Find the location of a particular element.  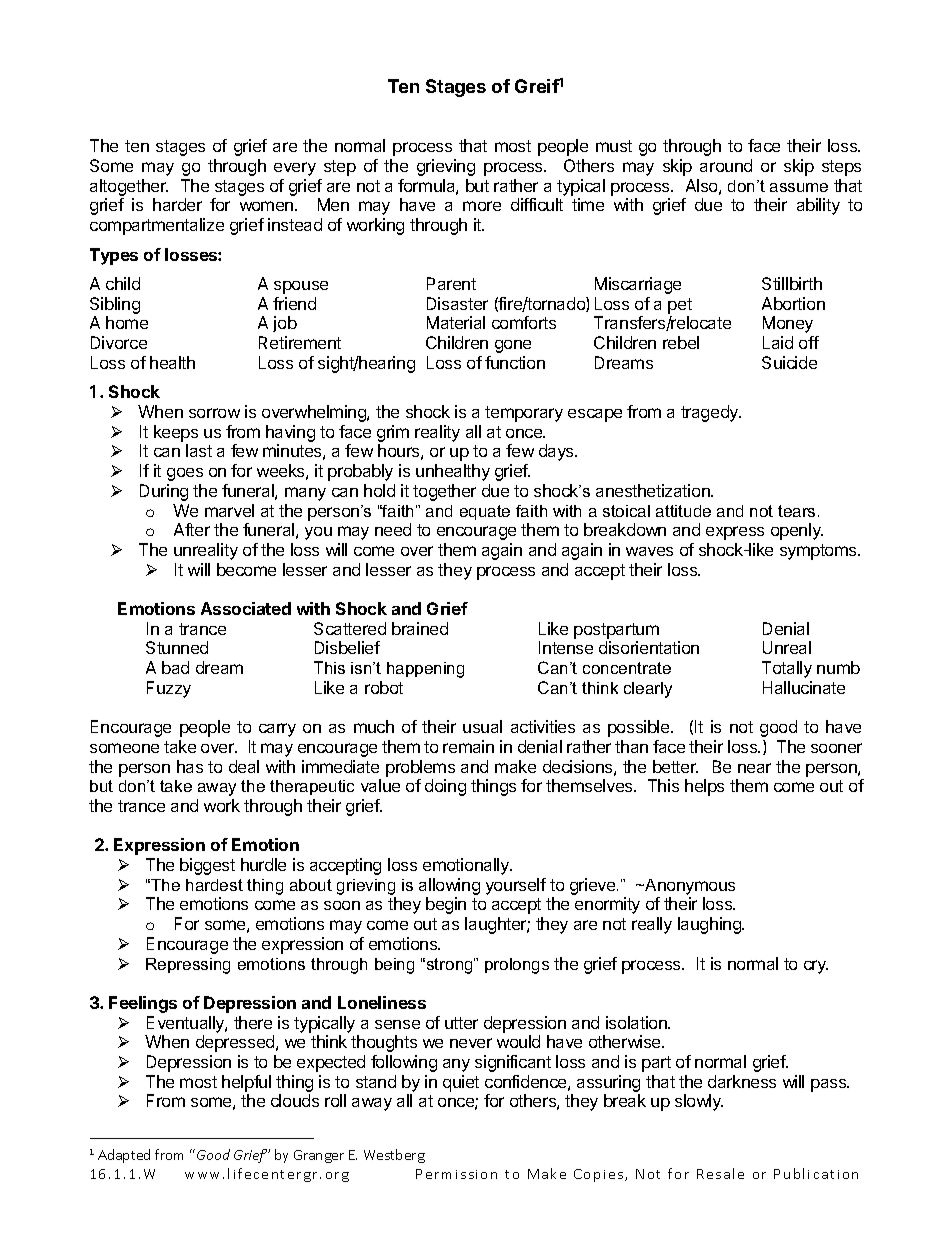

helpful is located at coordinates (246, 1083).
